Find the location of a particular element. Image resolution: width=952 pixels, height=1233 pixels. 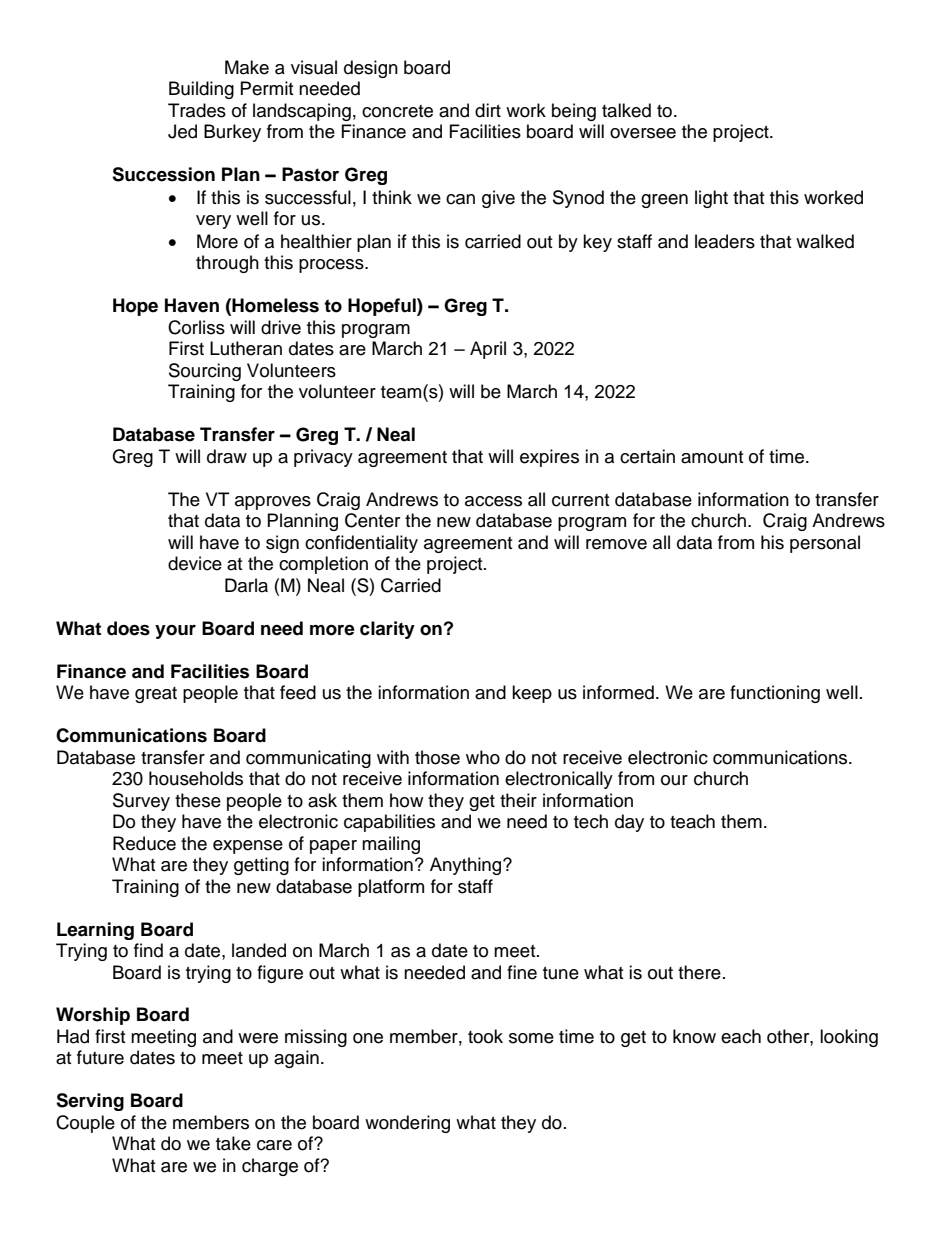

Survey is located at coordinates (141, 802).
